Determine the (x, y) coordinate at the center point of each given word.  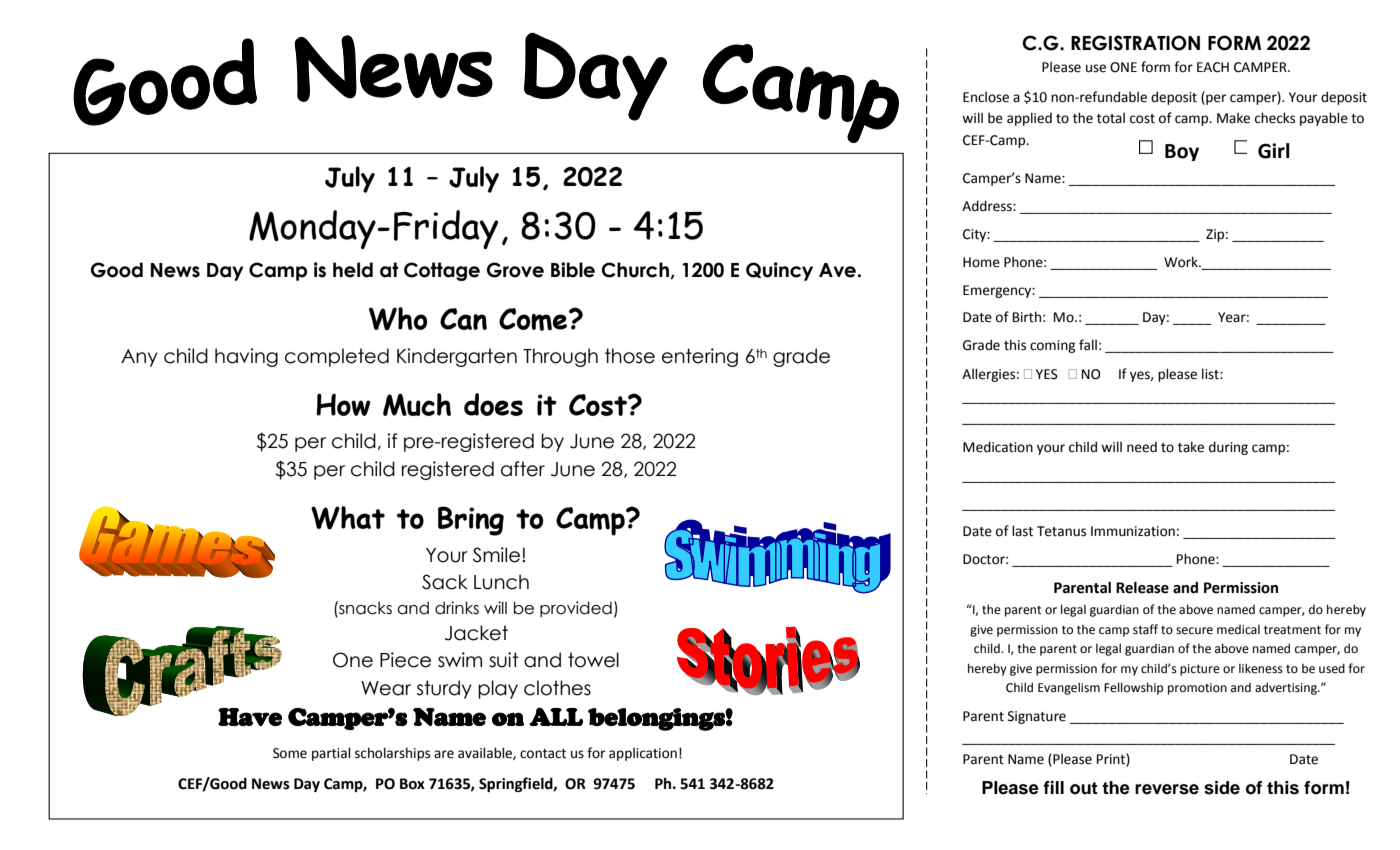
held (353, 270)
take (1191, 447)
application (643, 754)
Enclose (986, 97)
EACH (1213, 67)
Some (290, 753)
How (343, 404)
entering (700, 357)
